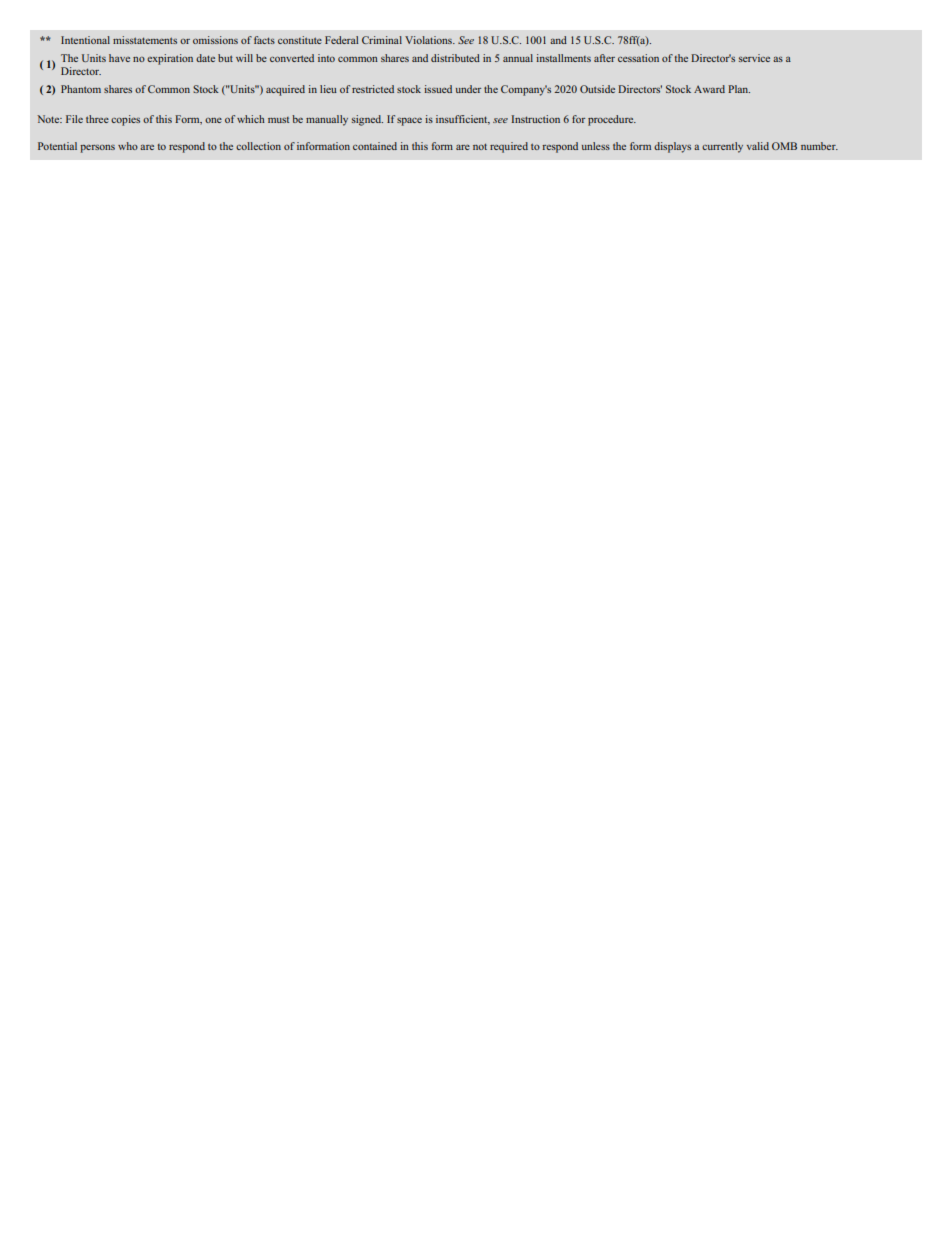  I want to click on expiration, so click(170, 59).
